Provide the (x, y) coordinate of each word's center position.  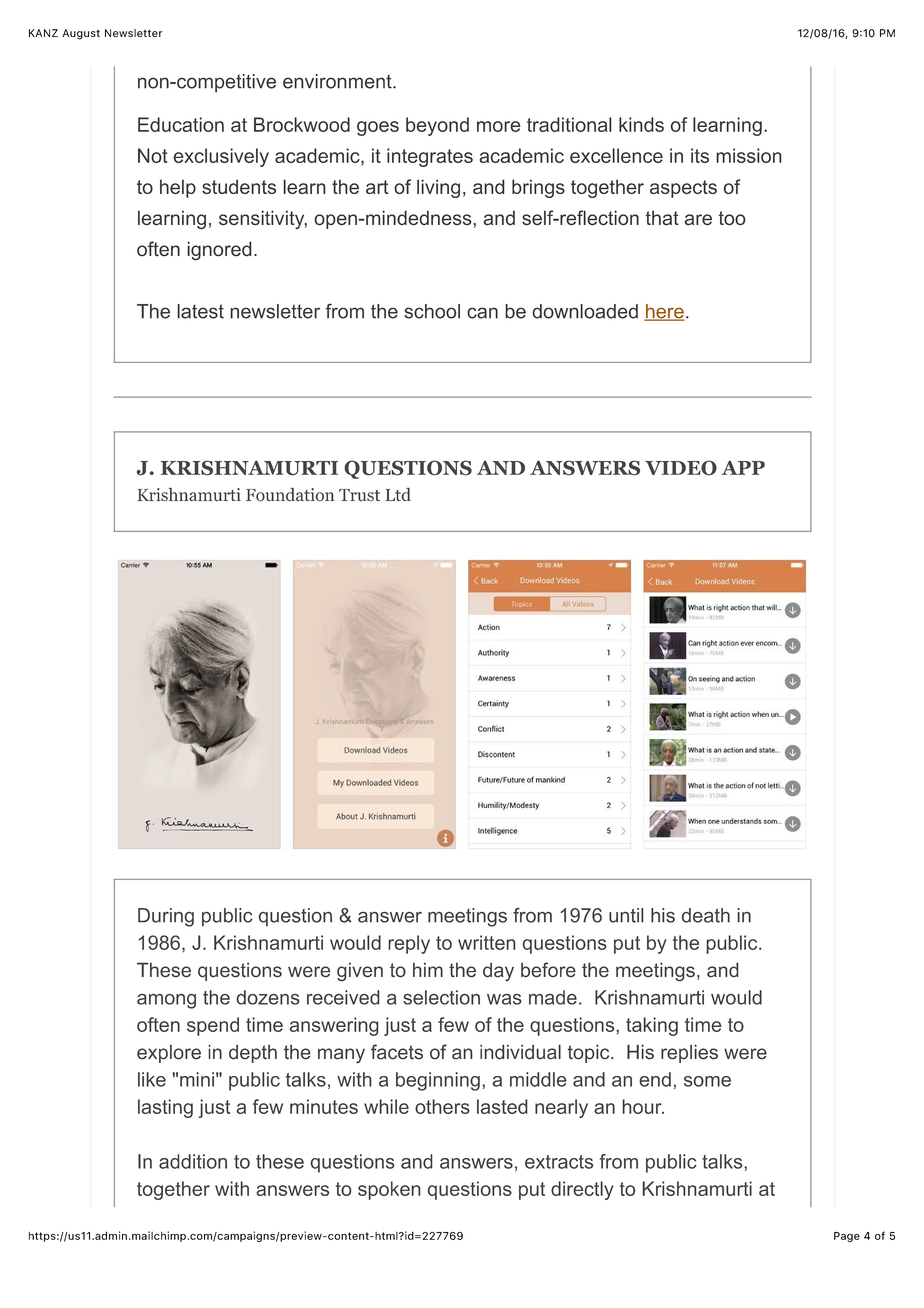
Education (181, 124)
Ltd (398, 494)
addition (193, 1161)
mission (749, 155)
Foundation (290, 495)
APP (743, 468)
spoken (389, 1190)
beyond (437, 126)
